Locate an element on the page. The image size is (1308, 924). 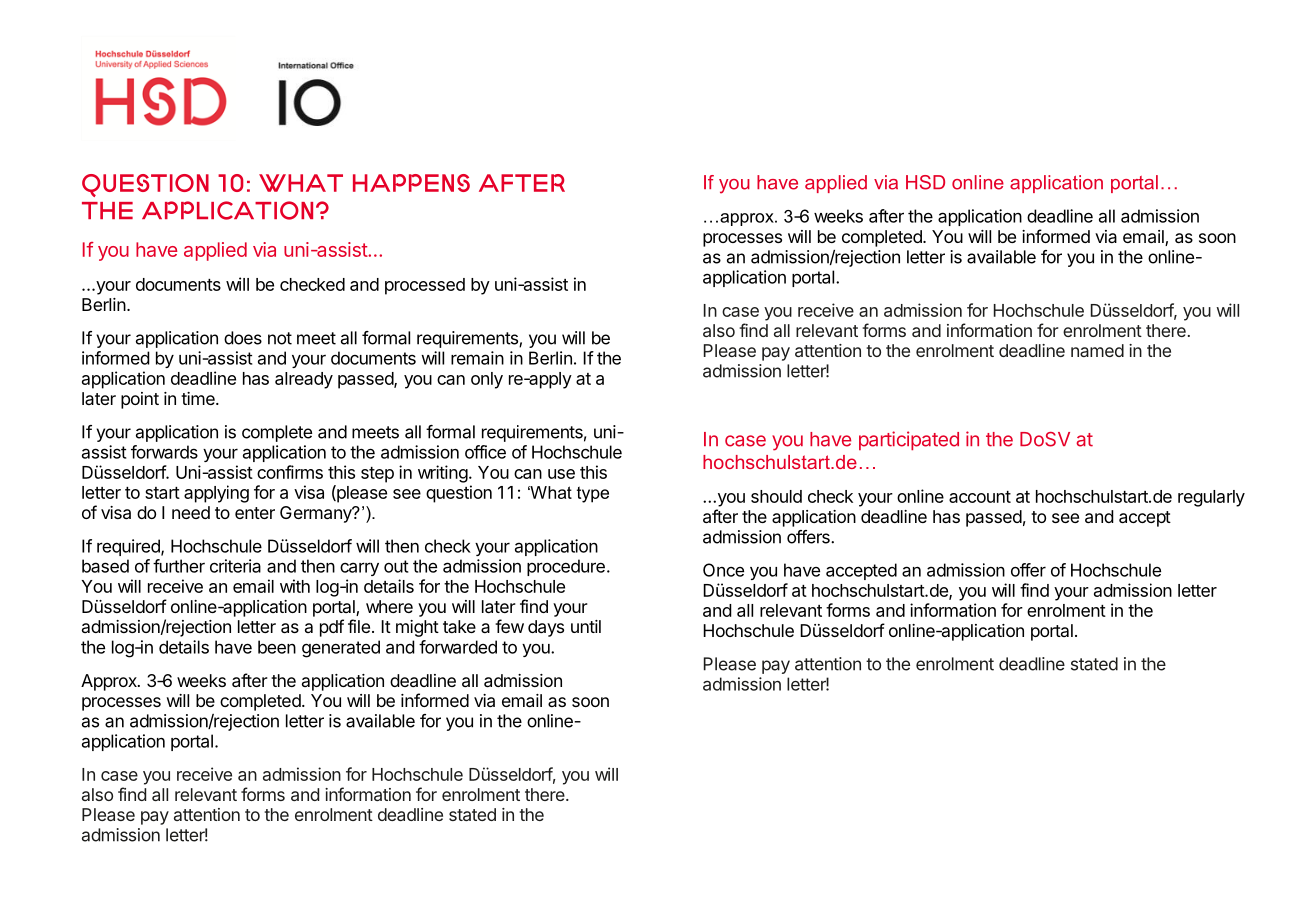
account is located at coordinates (980, 497).
